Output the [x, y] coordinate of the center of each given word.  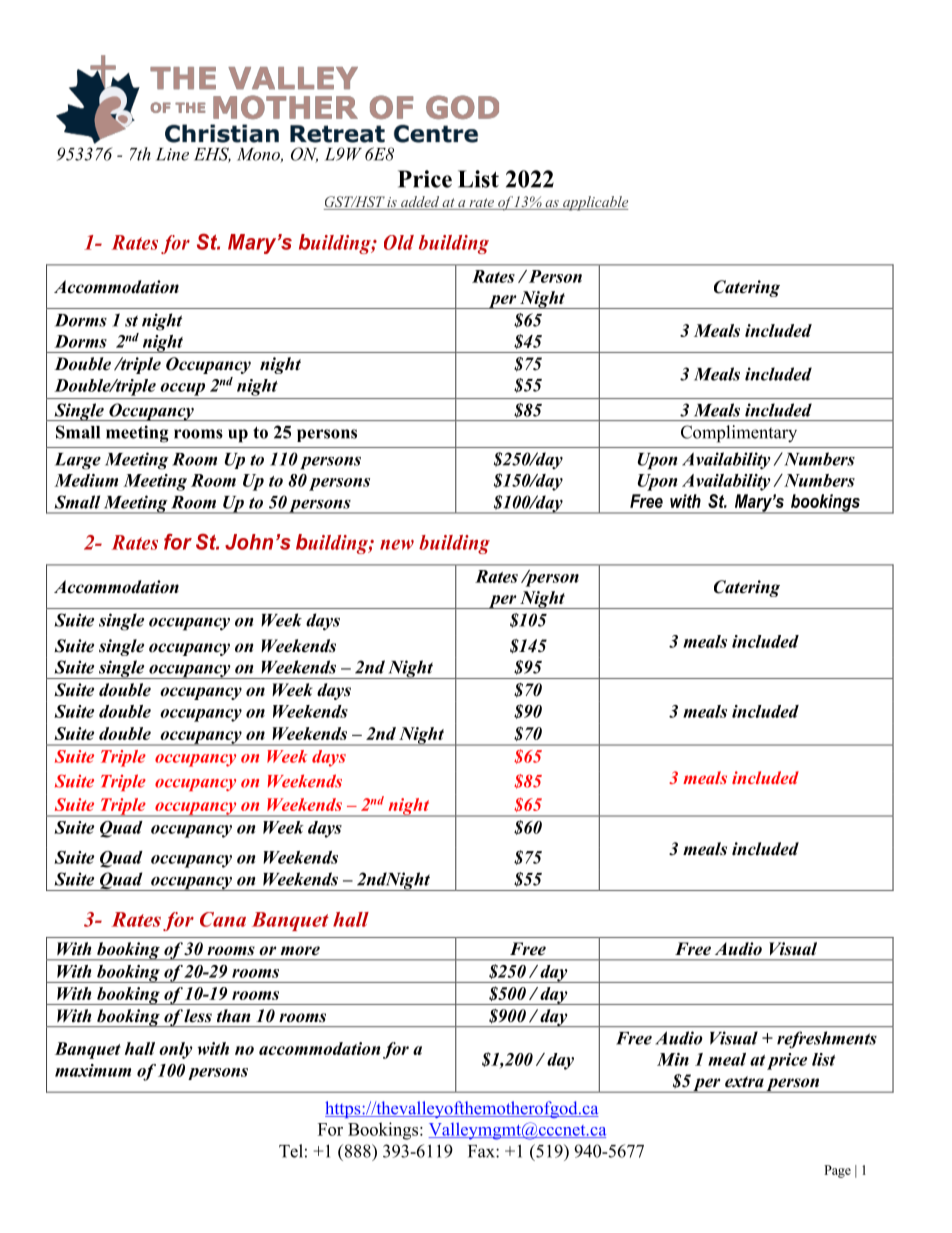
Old [399, 242]
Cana [223, 919]
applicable [594, 203]
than [233, 1016]
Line [172, 154]
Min [673, 1059]
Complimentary [739, 434]
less [198, 1016]
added [420, 203]
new [397, 544]
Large [78, 461]
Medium [86, 480]
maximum [93, 1070]
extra [744, 1082]
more [300, 951]
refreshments [827, 1040]
